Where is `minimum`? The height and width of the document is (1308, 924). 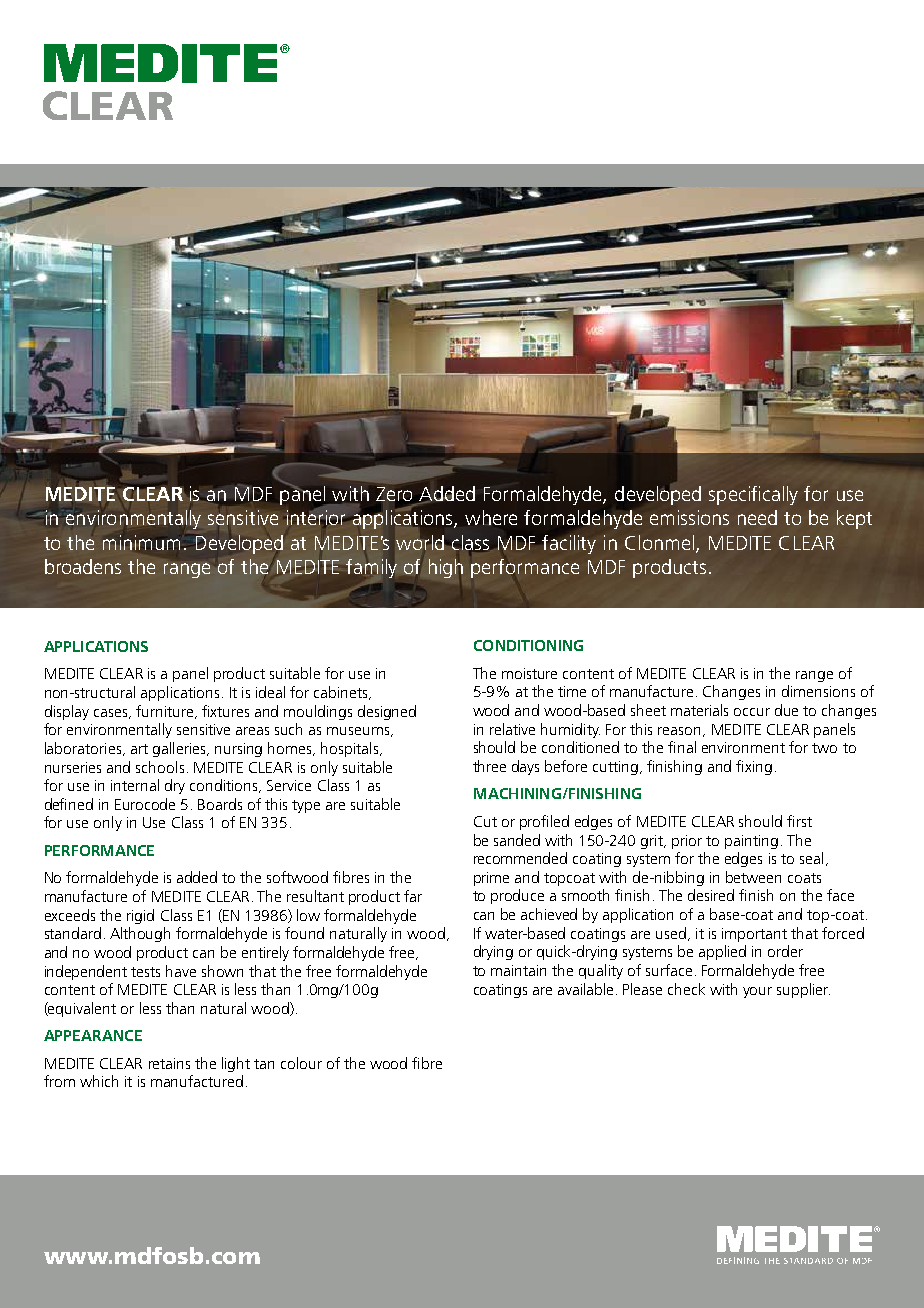 minimum is located at coordinates (141, 542).
